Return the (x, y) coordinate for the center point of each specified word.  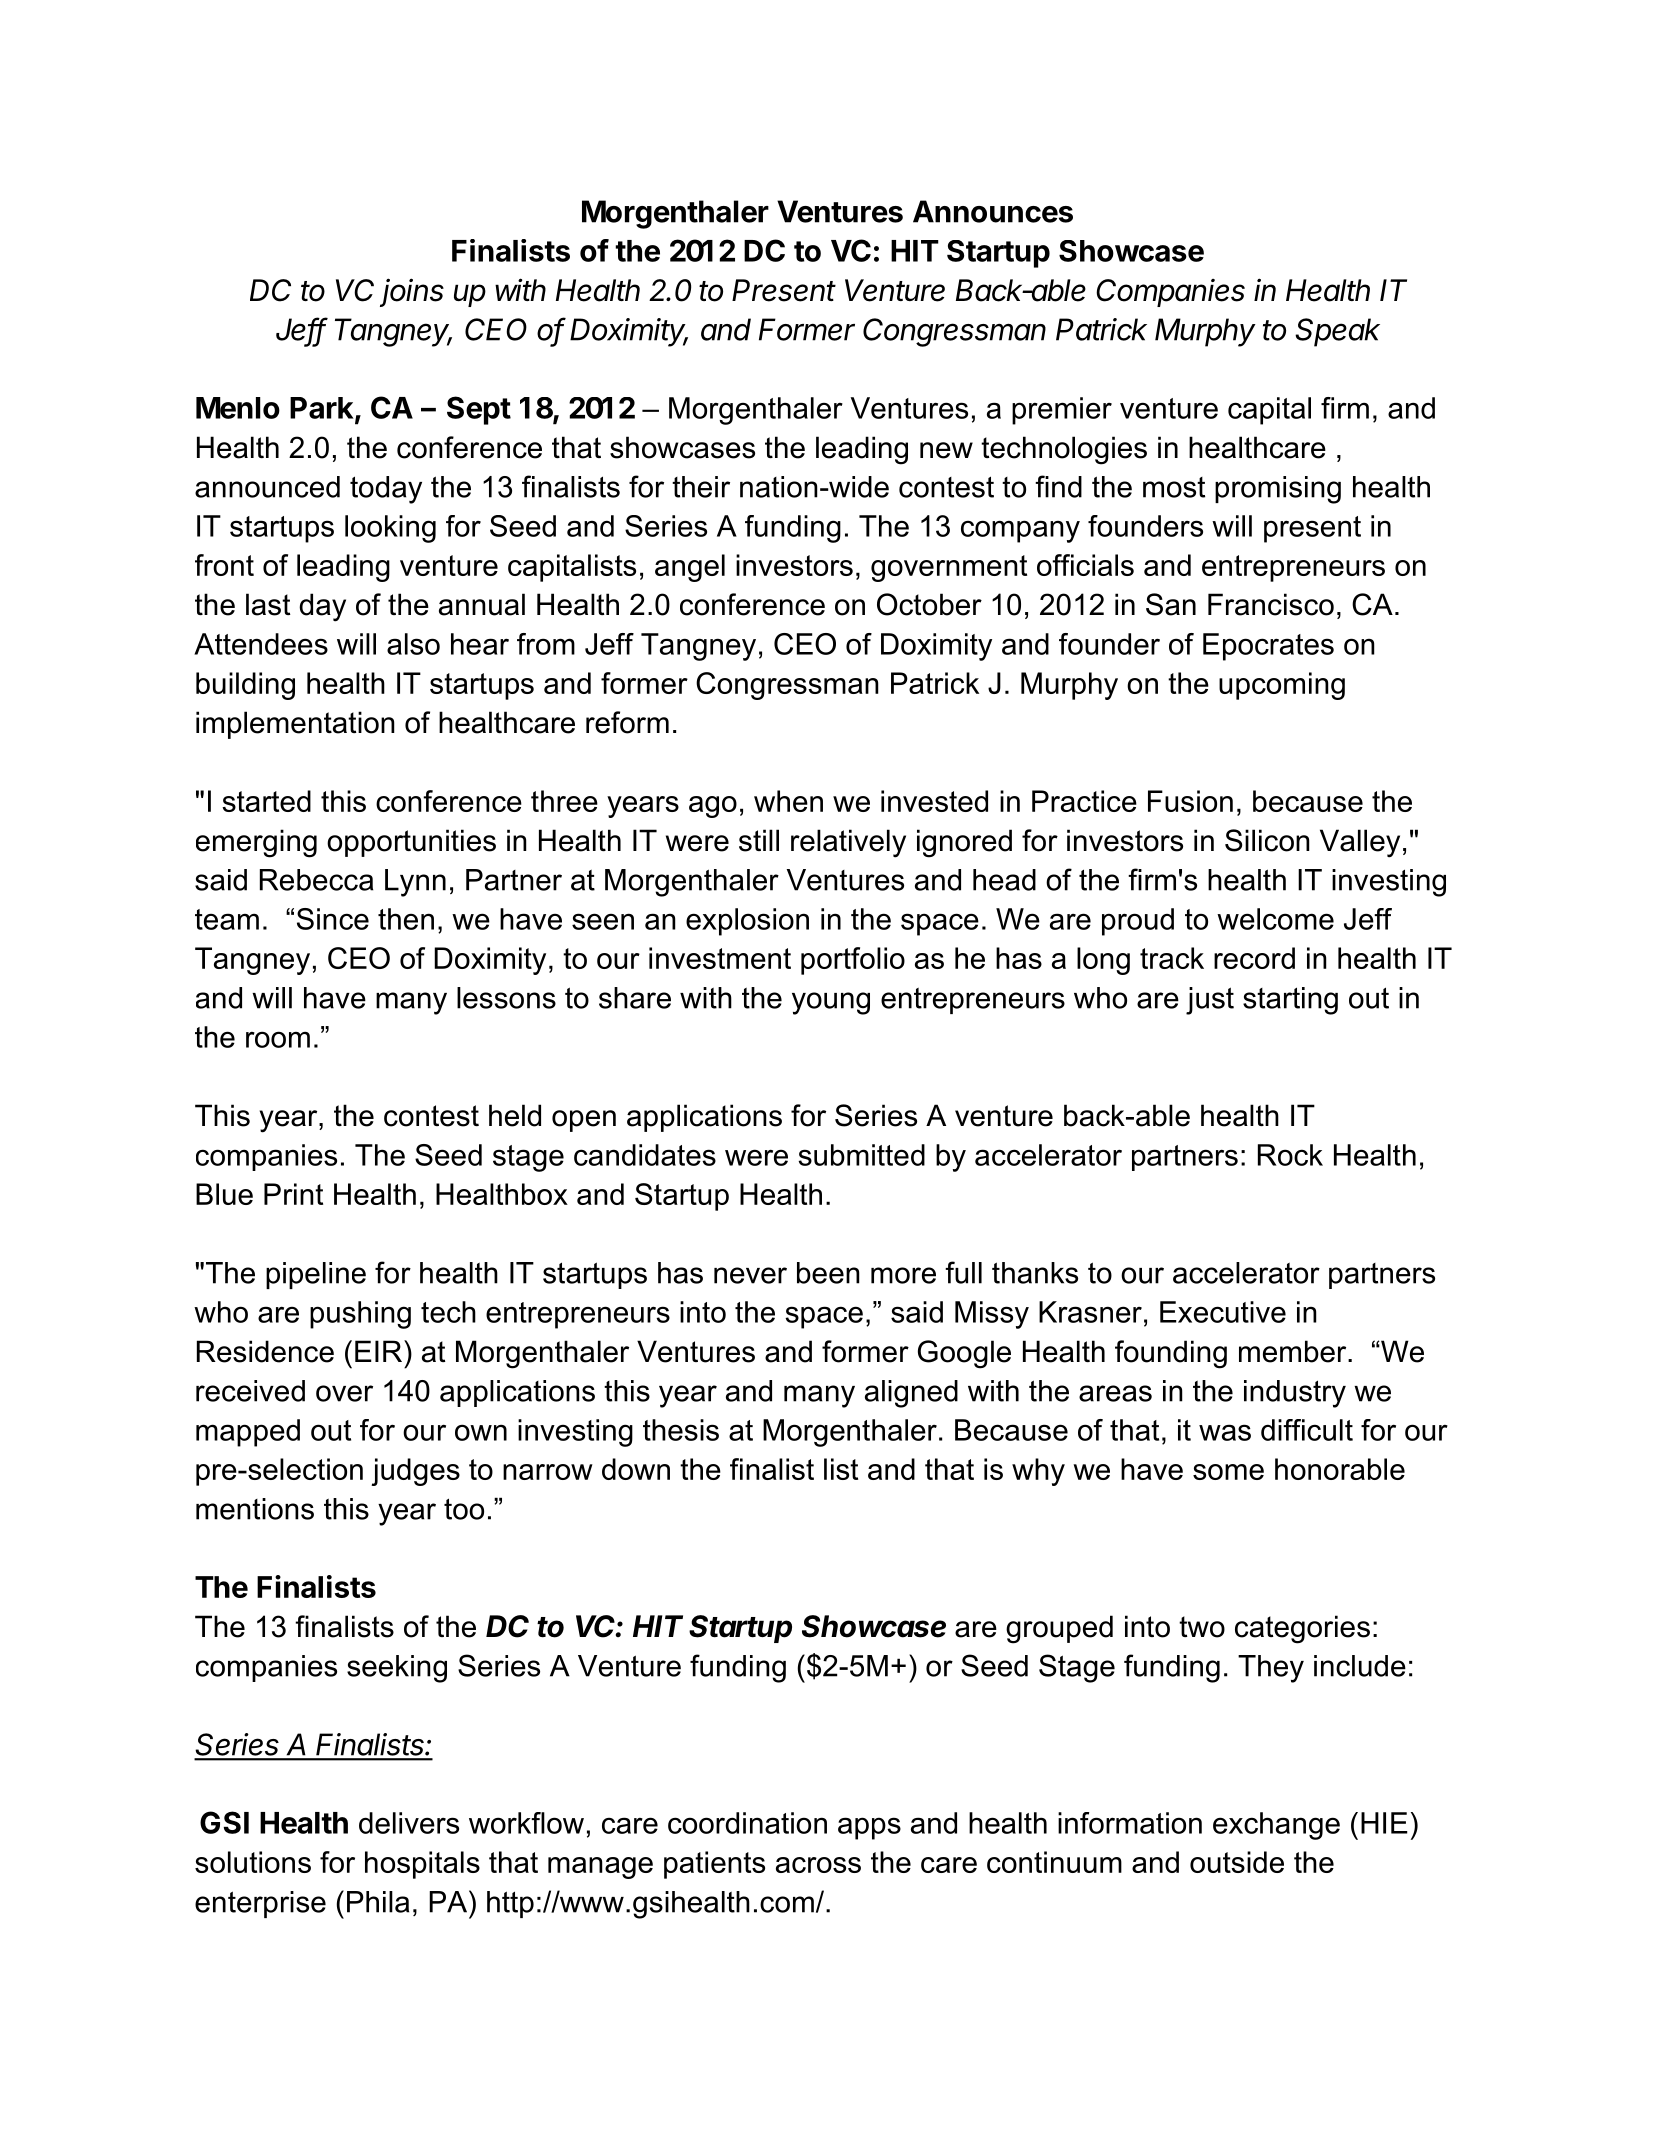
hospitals (422, 1865)
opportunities (411, 843)
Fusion (1190, 801)
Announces (993, 211)
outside (1237, 1862)
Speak (1337, 332)
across (818, 1865)
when (788, 801)
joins (412, 292)
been (828, 1273)
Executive (1223, 1312)
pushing (360, 1315)
